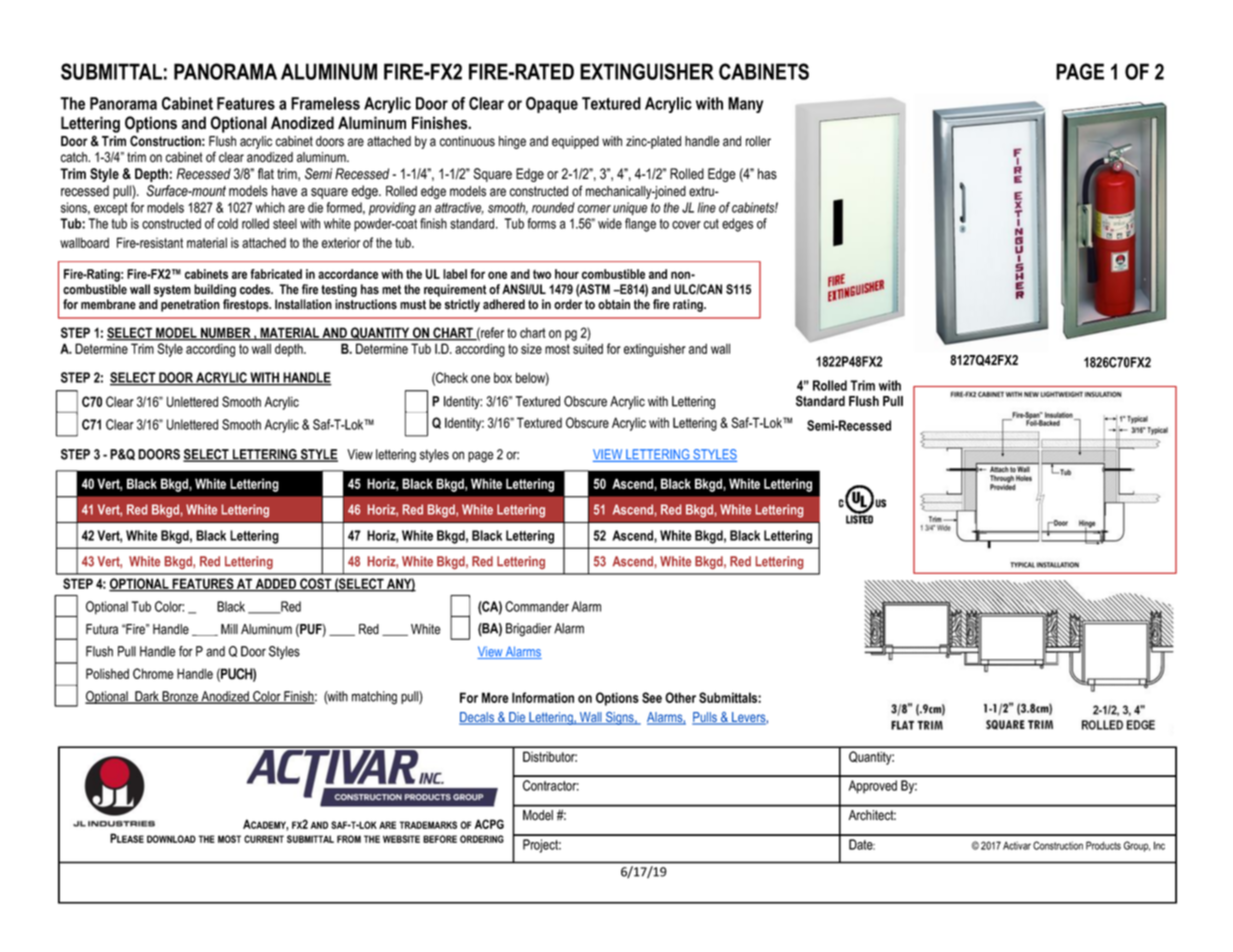 The height and width of the document is (952, 1233). Describe the element at coordinates (503, 377) in the document. I see `box` at that location.
